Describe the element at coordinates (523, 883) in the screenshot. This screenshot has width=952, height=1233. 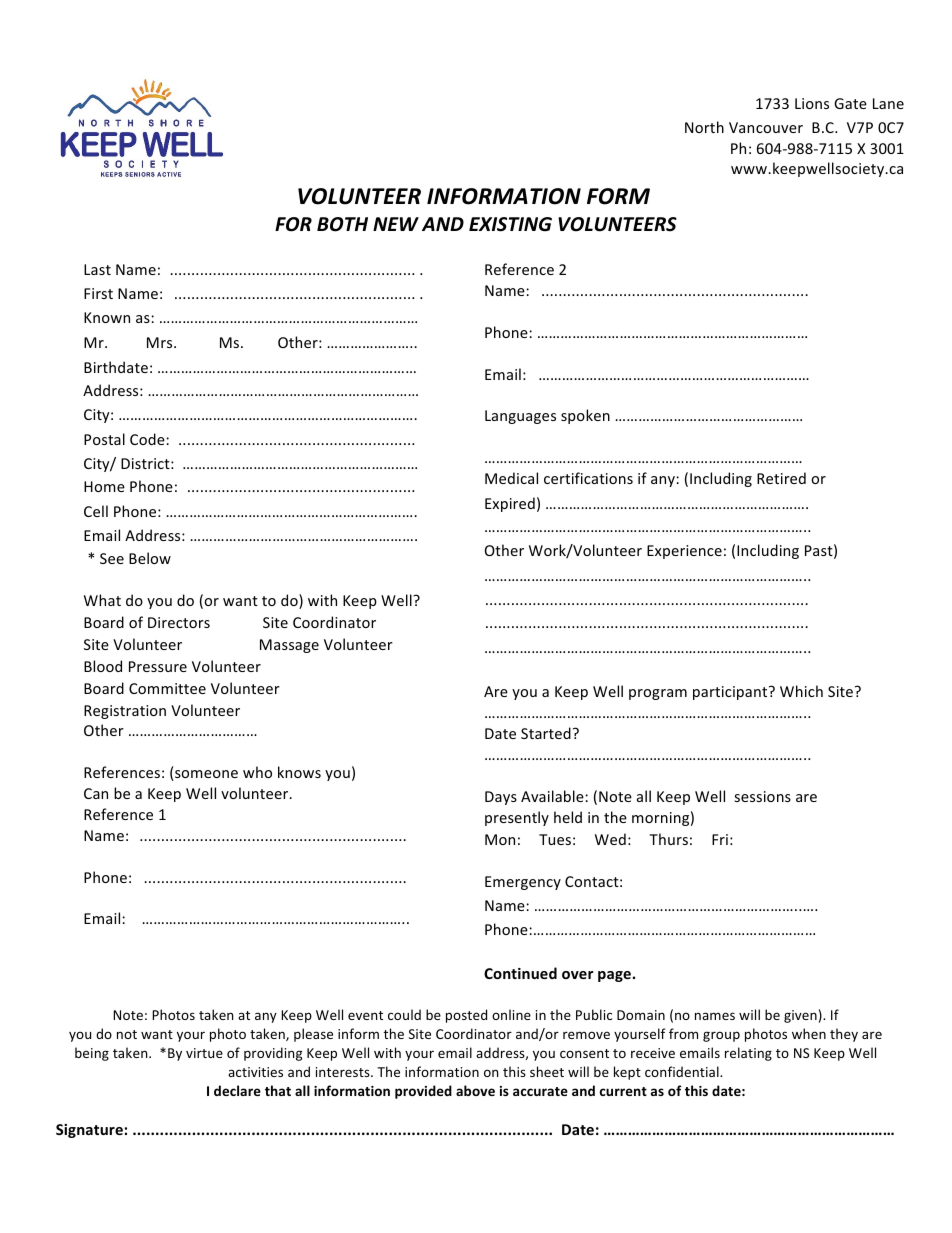
I see `Emergency` at that location.
